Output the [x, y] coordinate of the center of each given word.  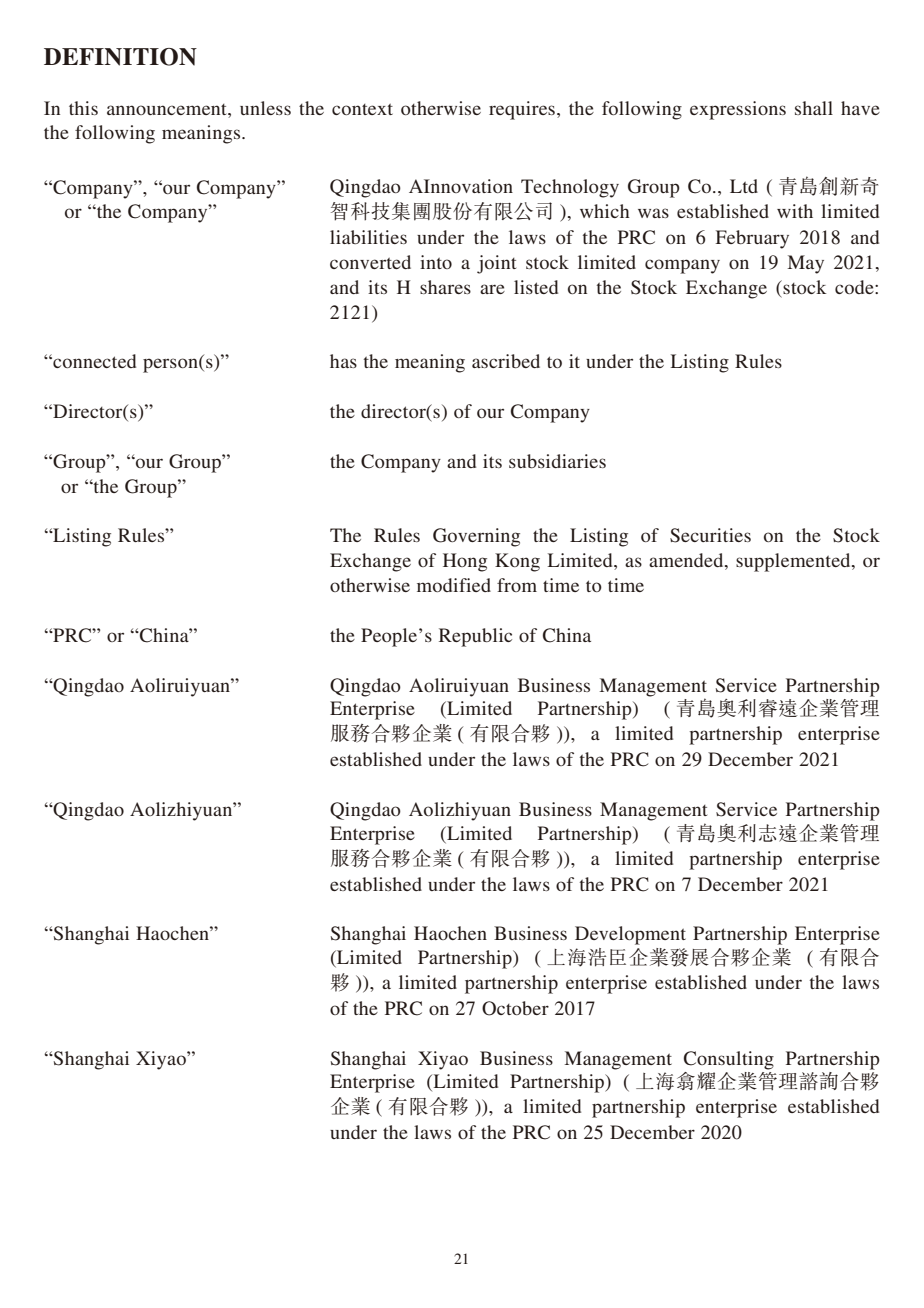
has [343, 361]
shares [445, 287]
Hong [465, 562]
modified [454, 585]
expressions [738, 110]
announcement [168, 109]
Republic [475, 637]
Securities [710, 535]
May [805, 264]
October [515, 1008]
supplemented [794, 562]
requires [522, 110]
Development [630, 935]
